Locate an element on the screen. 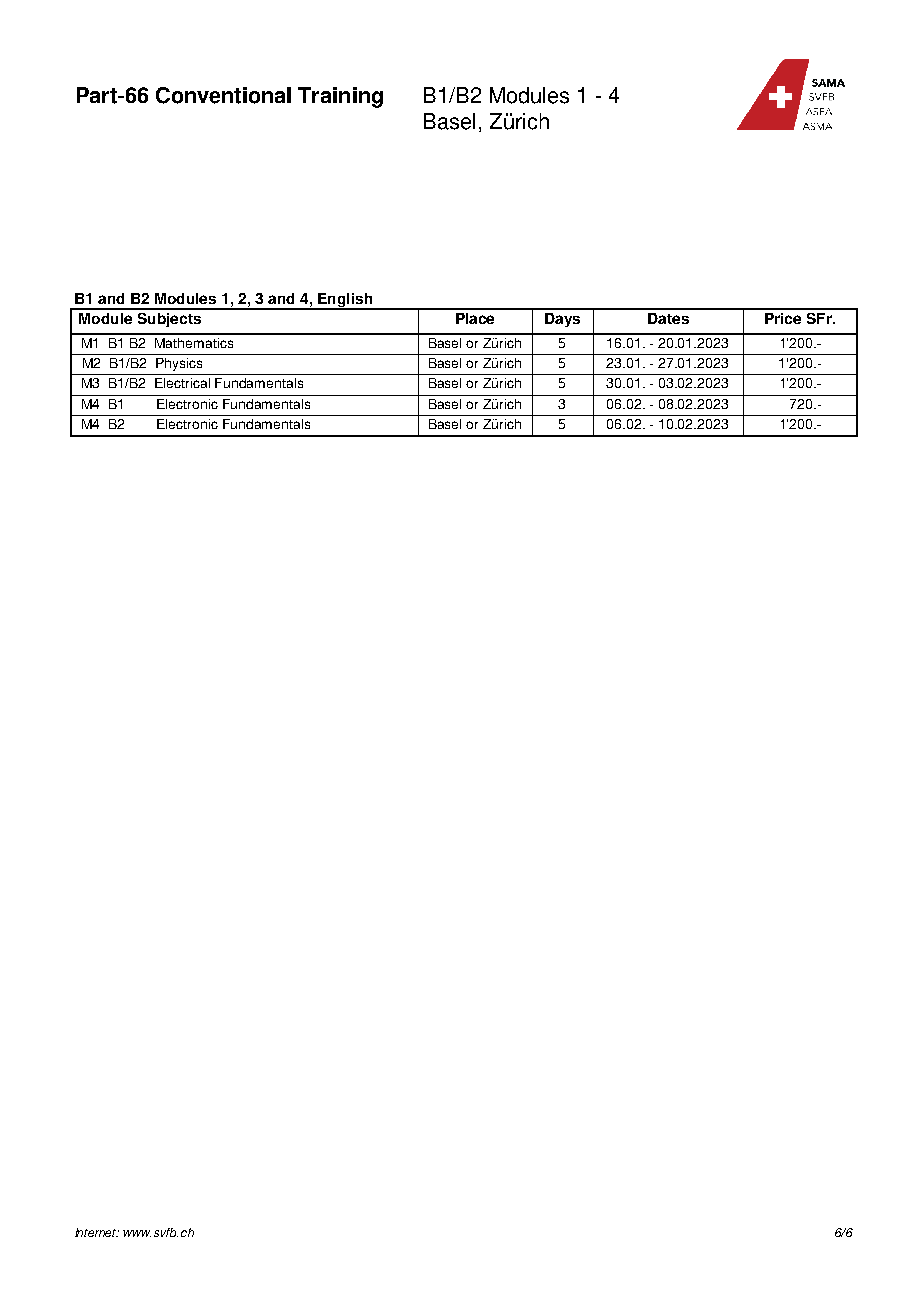 The image size is (924, 1308). Training is located at coordinates (340, 97).
